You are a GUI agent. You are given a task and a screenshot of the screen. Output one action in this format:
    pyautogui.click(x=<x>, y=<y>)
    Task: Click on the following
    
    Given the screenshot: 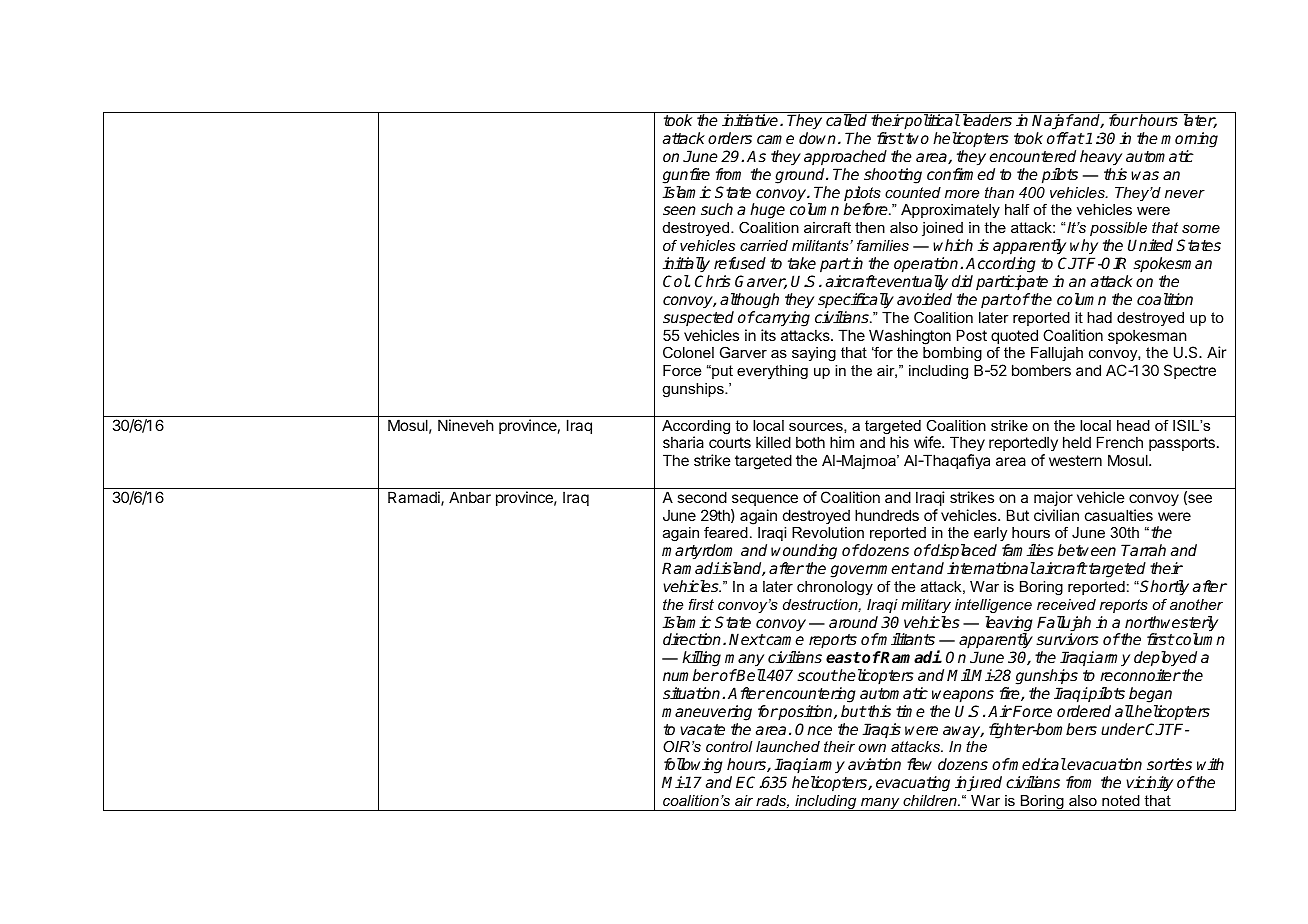 What is the action you would take?
    pyautogui.click(x=693, y=767)
